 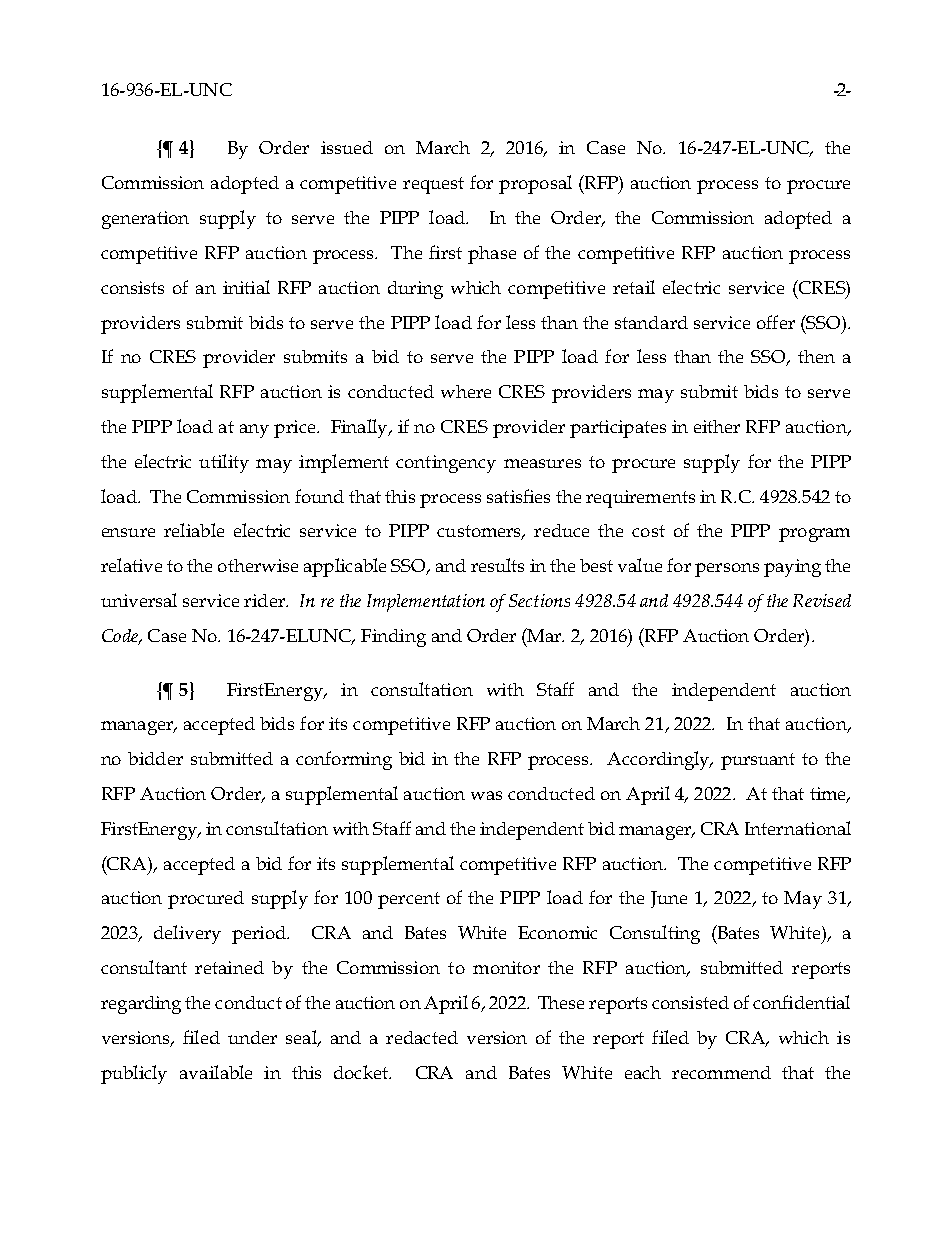 I want to click on pursuant, so click(x=758, y=761).
